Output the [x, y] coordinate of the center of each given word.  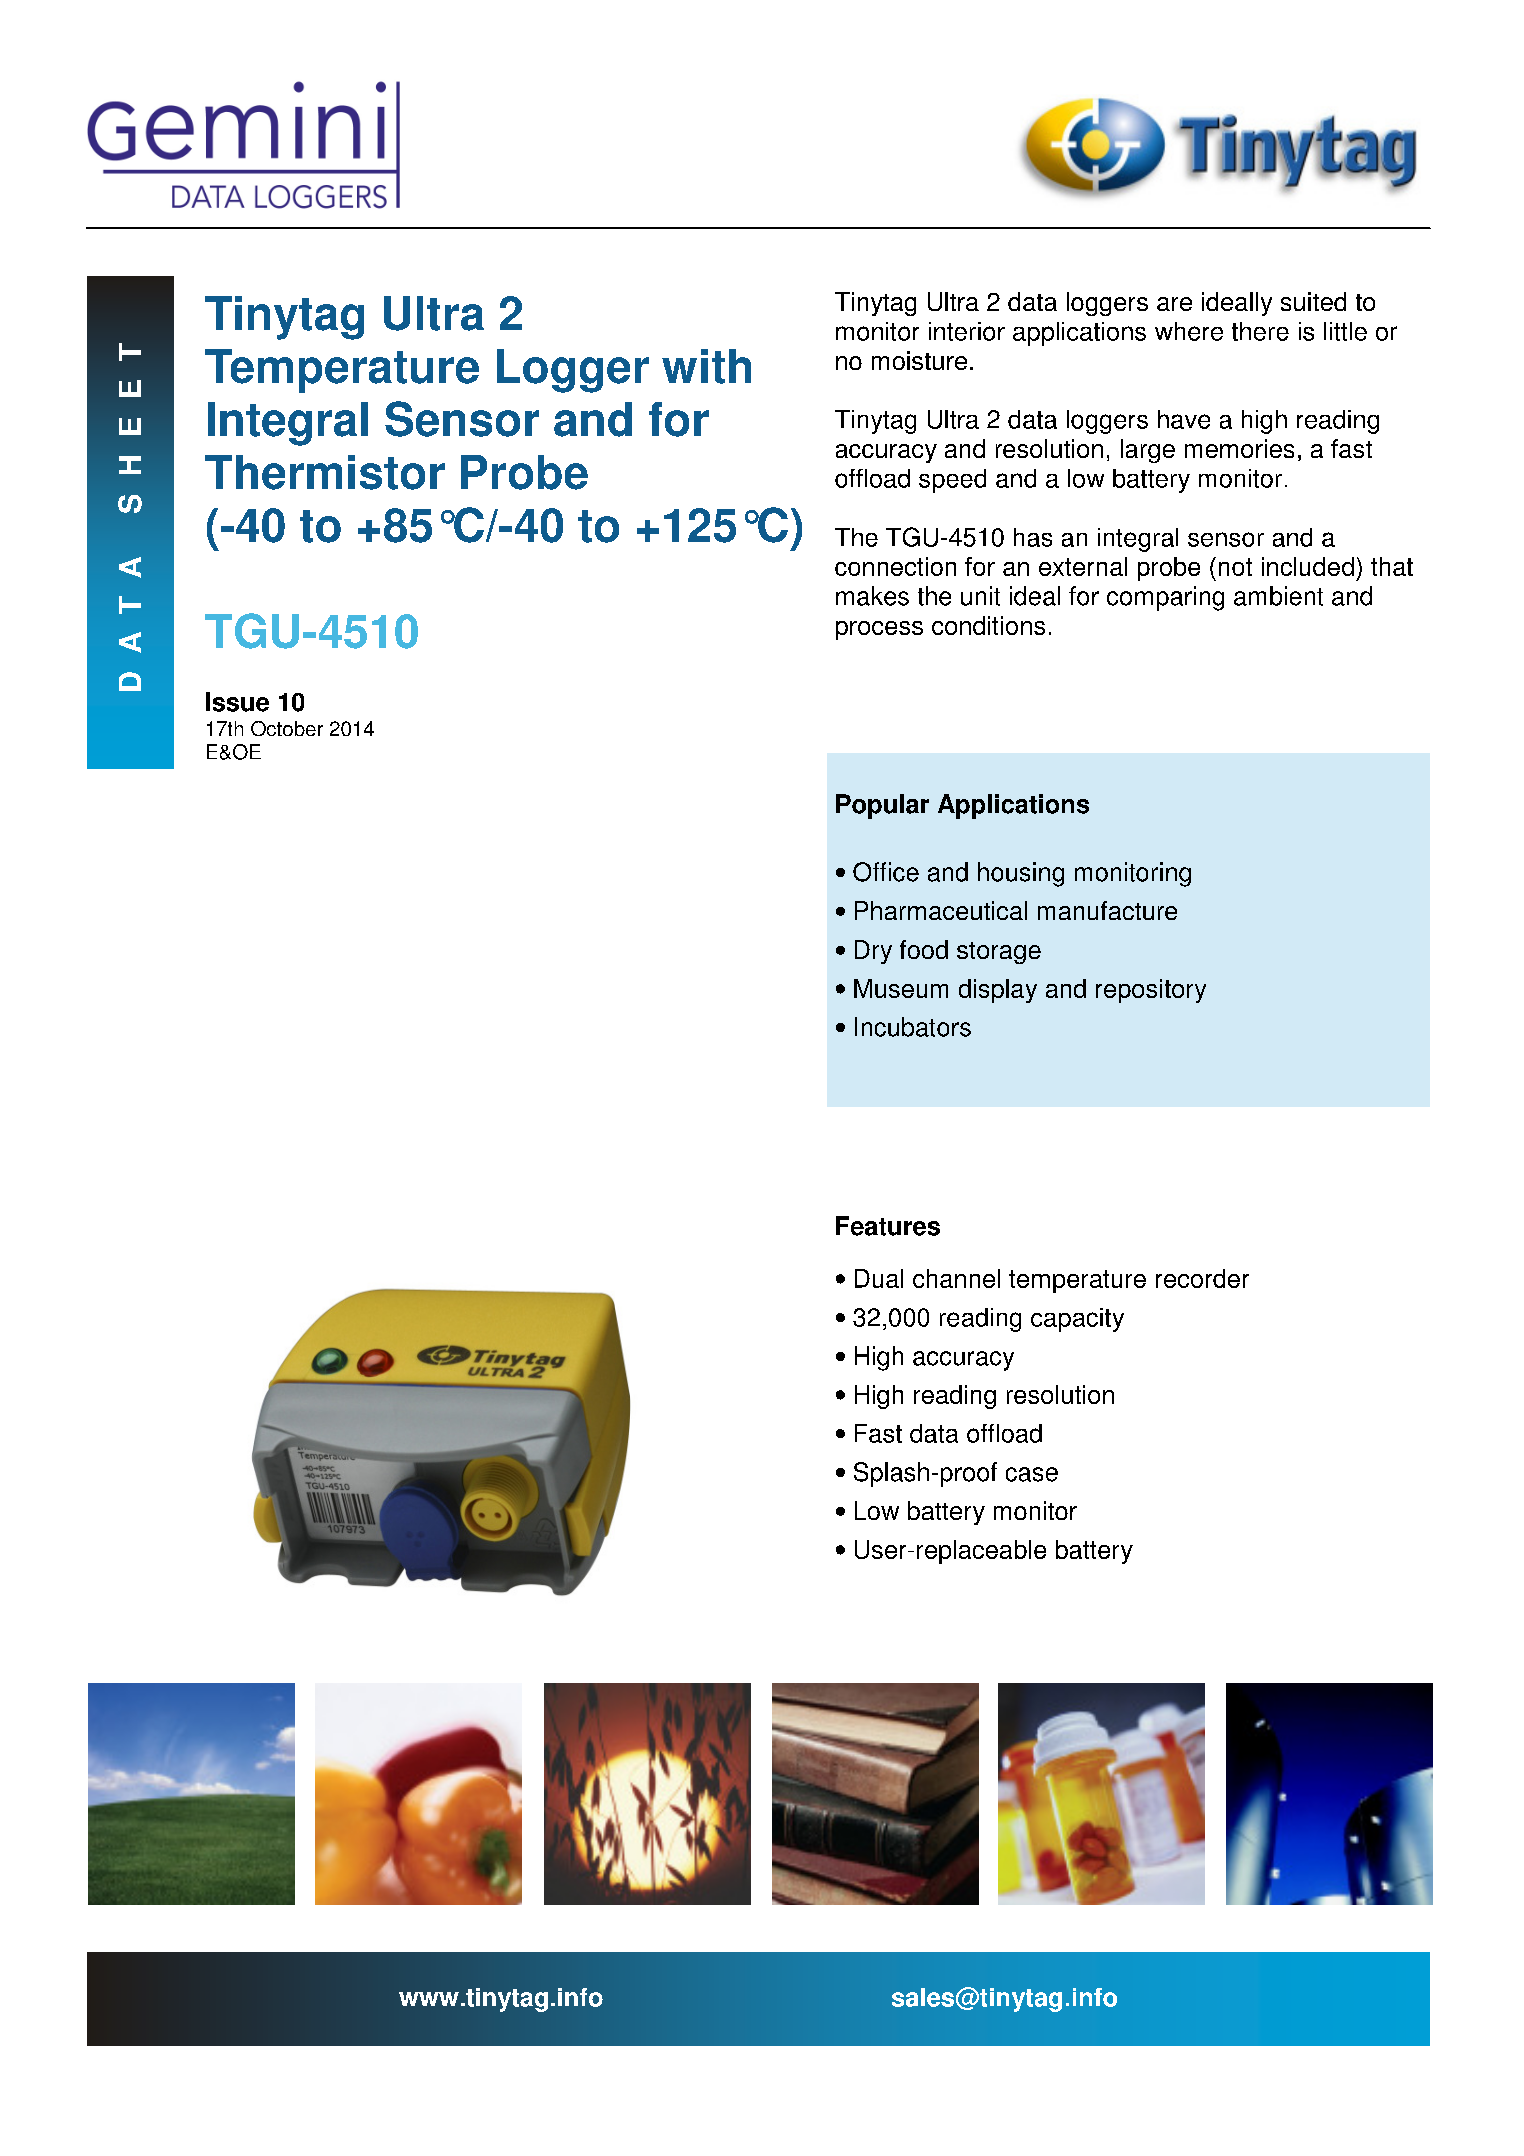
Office [886, 872]
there [1260, 331]
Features [888, 1226]
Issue [237, 702]
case [1032, 1474]
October [287, 728]
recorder [1202, 1278]
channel [956, 1278]
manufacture [1107, 910]
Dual [879, 1278]
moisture [919, 360]
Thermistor [325, 472]
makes [872, 596]
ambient [1278, 596]
